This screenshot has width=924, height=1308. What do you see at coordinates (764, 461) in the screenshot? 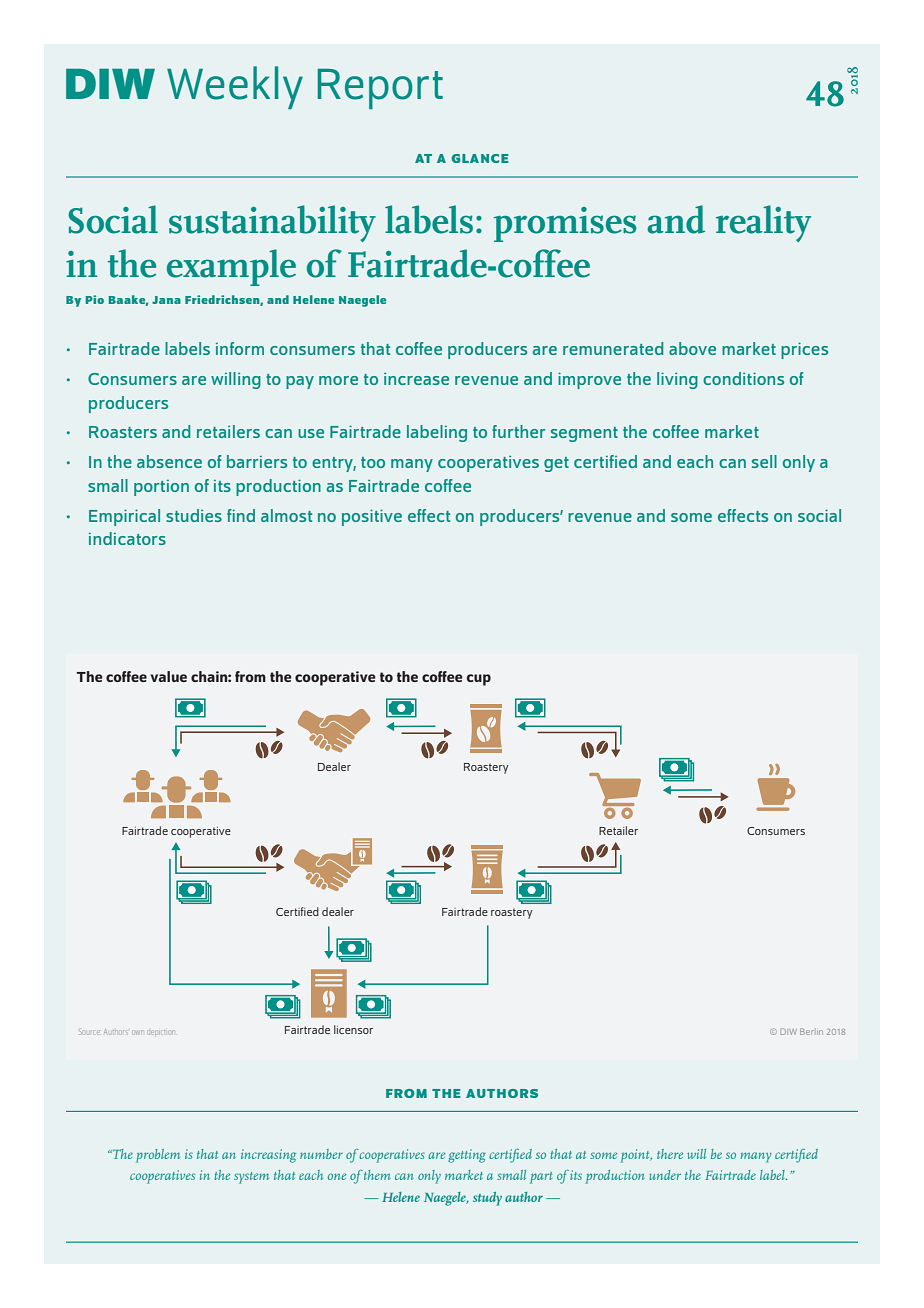
I see `sell` at bounding box center [764, 461].
